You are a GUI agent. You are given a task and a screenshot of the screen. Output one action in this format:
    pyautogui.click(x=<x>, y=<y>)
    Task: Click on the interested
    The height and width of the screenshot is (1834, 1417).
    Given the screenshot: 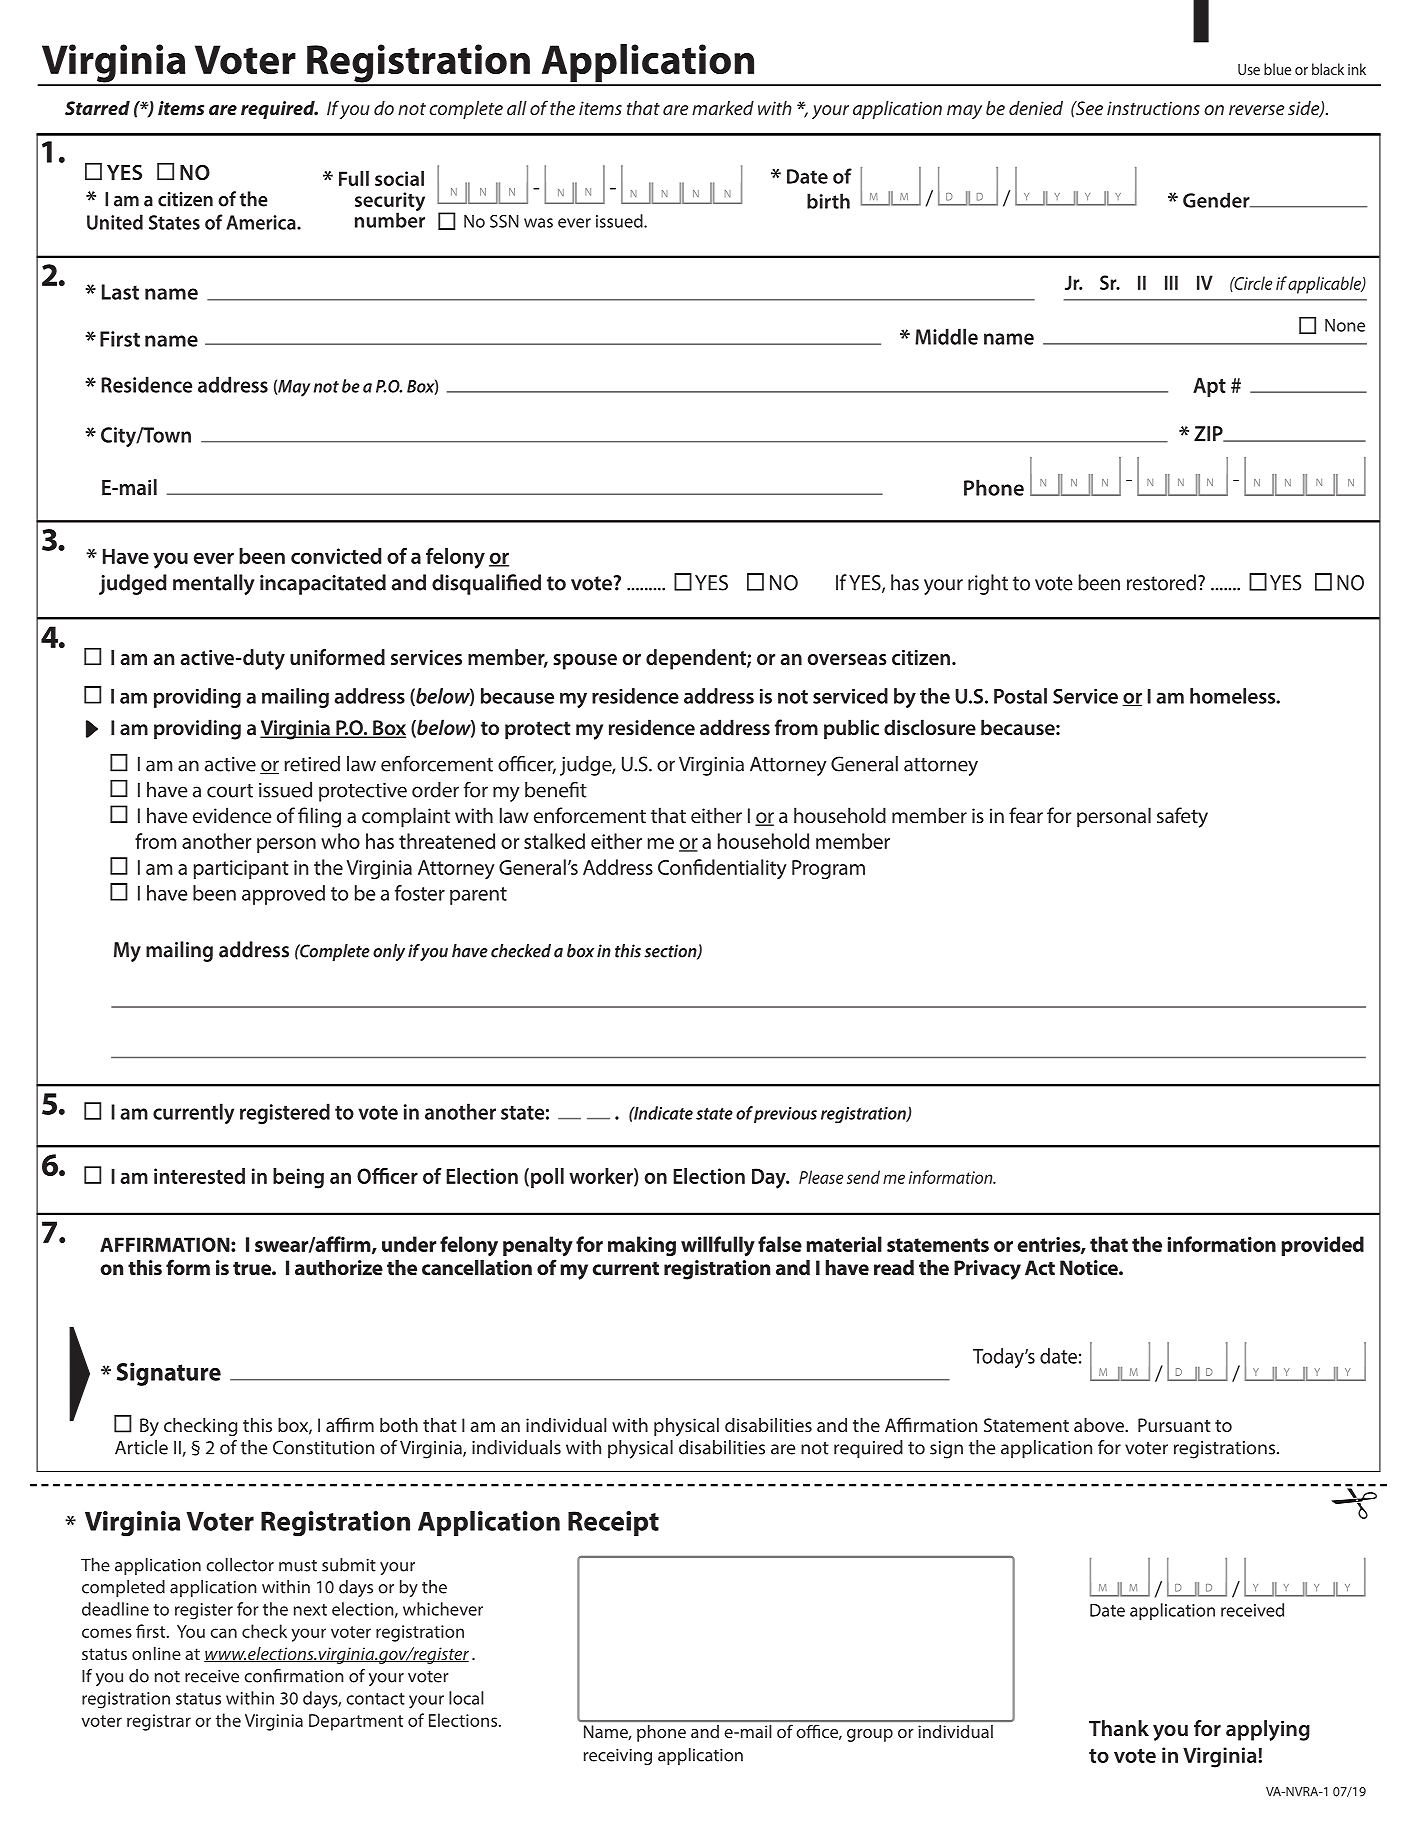 What is the action you would take?
    pyautogui.click(x=199, y=1176)
